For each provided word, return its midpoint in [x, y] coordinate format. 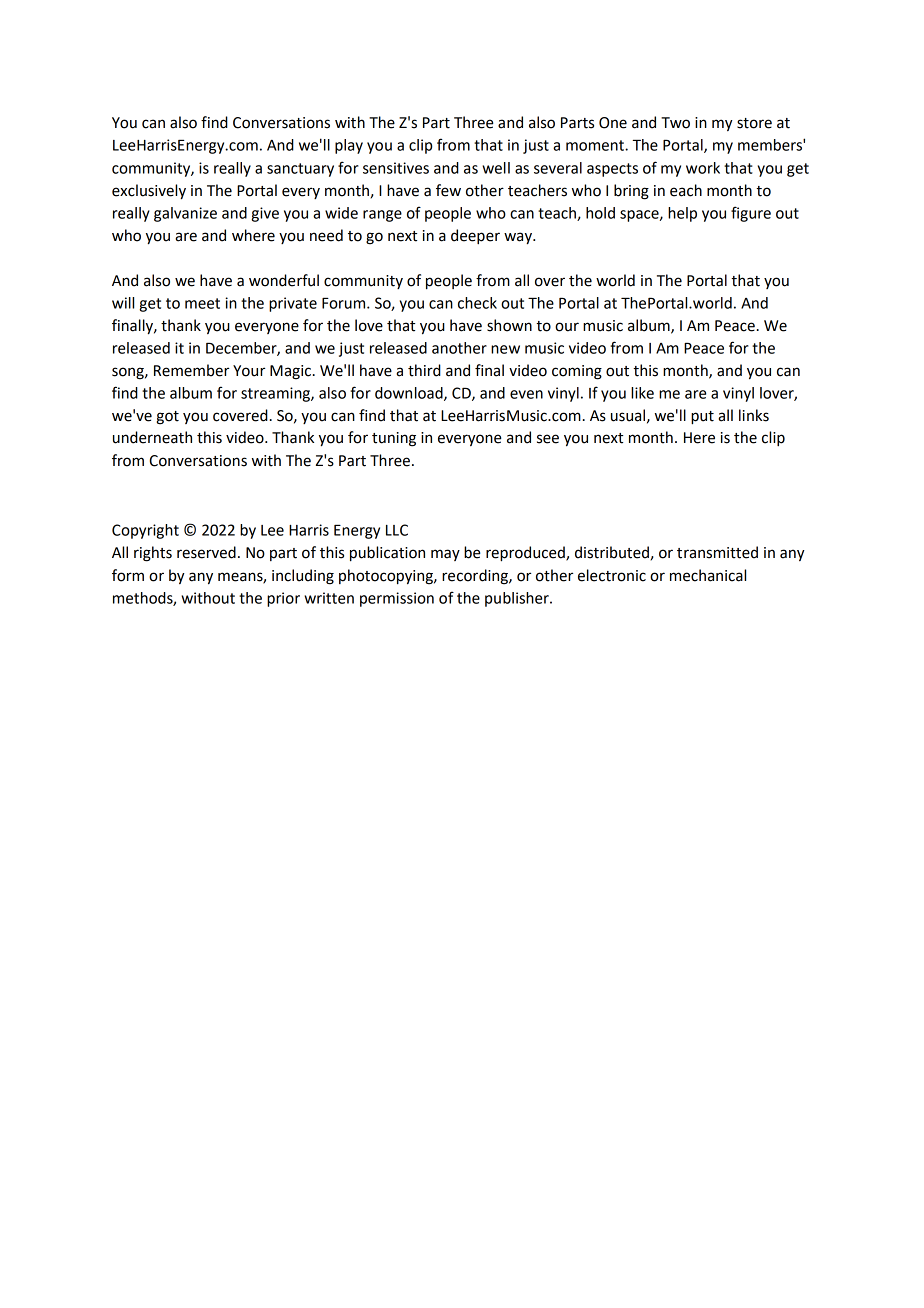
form [128, 575]
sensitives [396, 168]
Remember [191, 370]
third [424, 370]
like [642, 393]
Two [675, 123]
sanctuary [300, 170]
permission [397, 599]
